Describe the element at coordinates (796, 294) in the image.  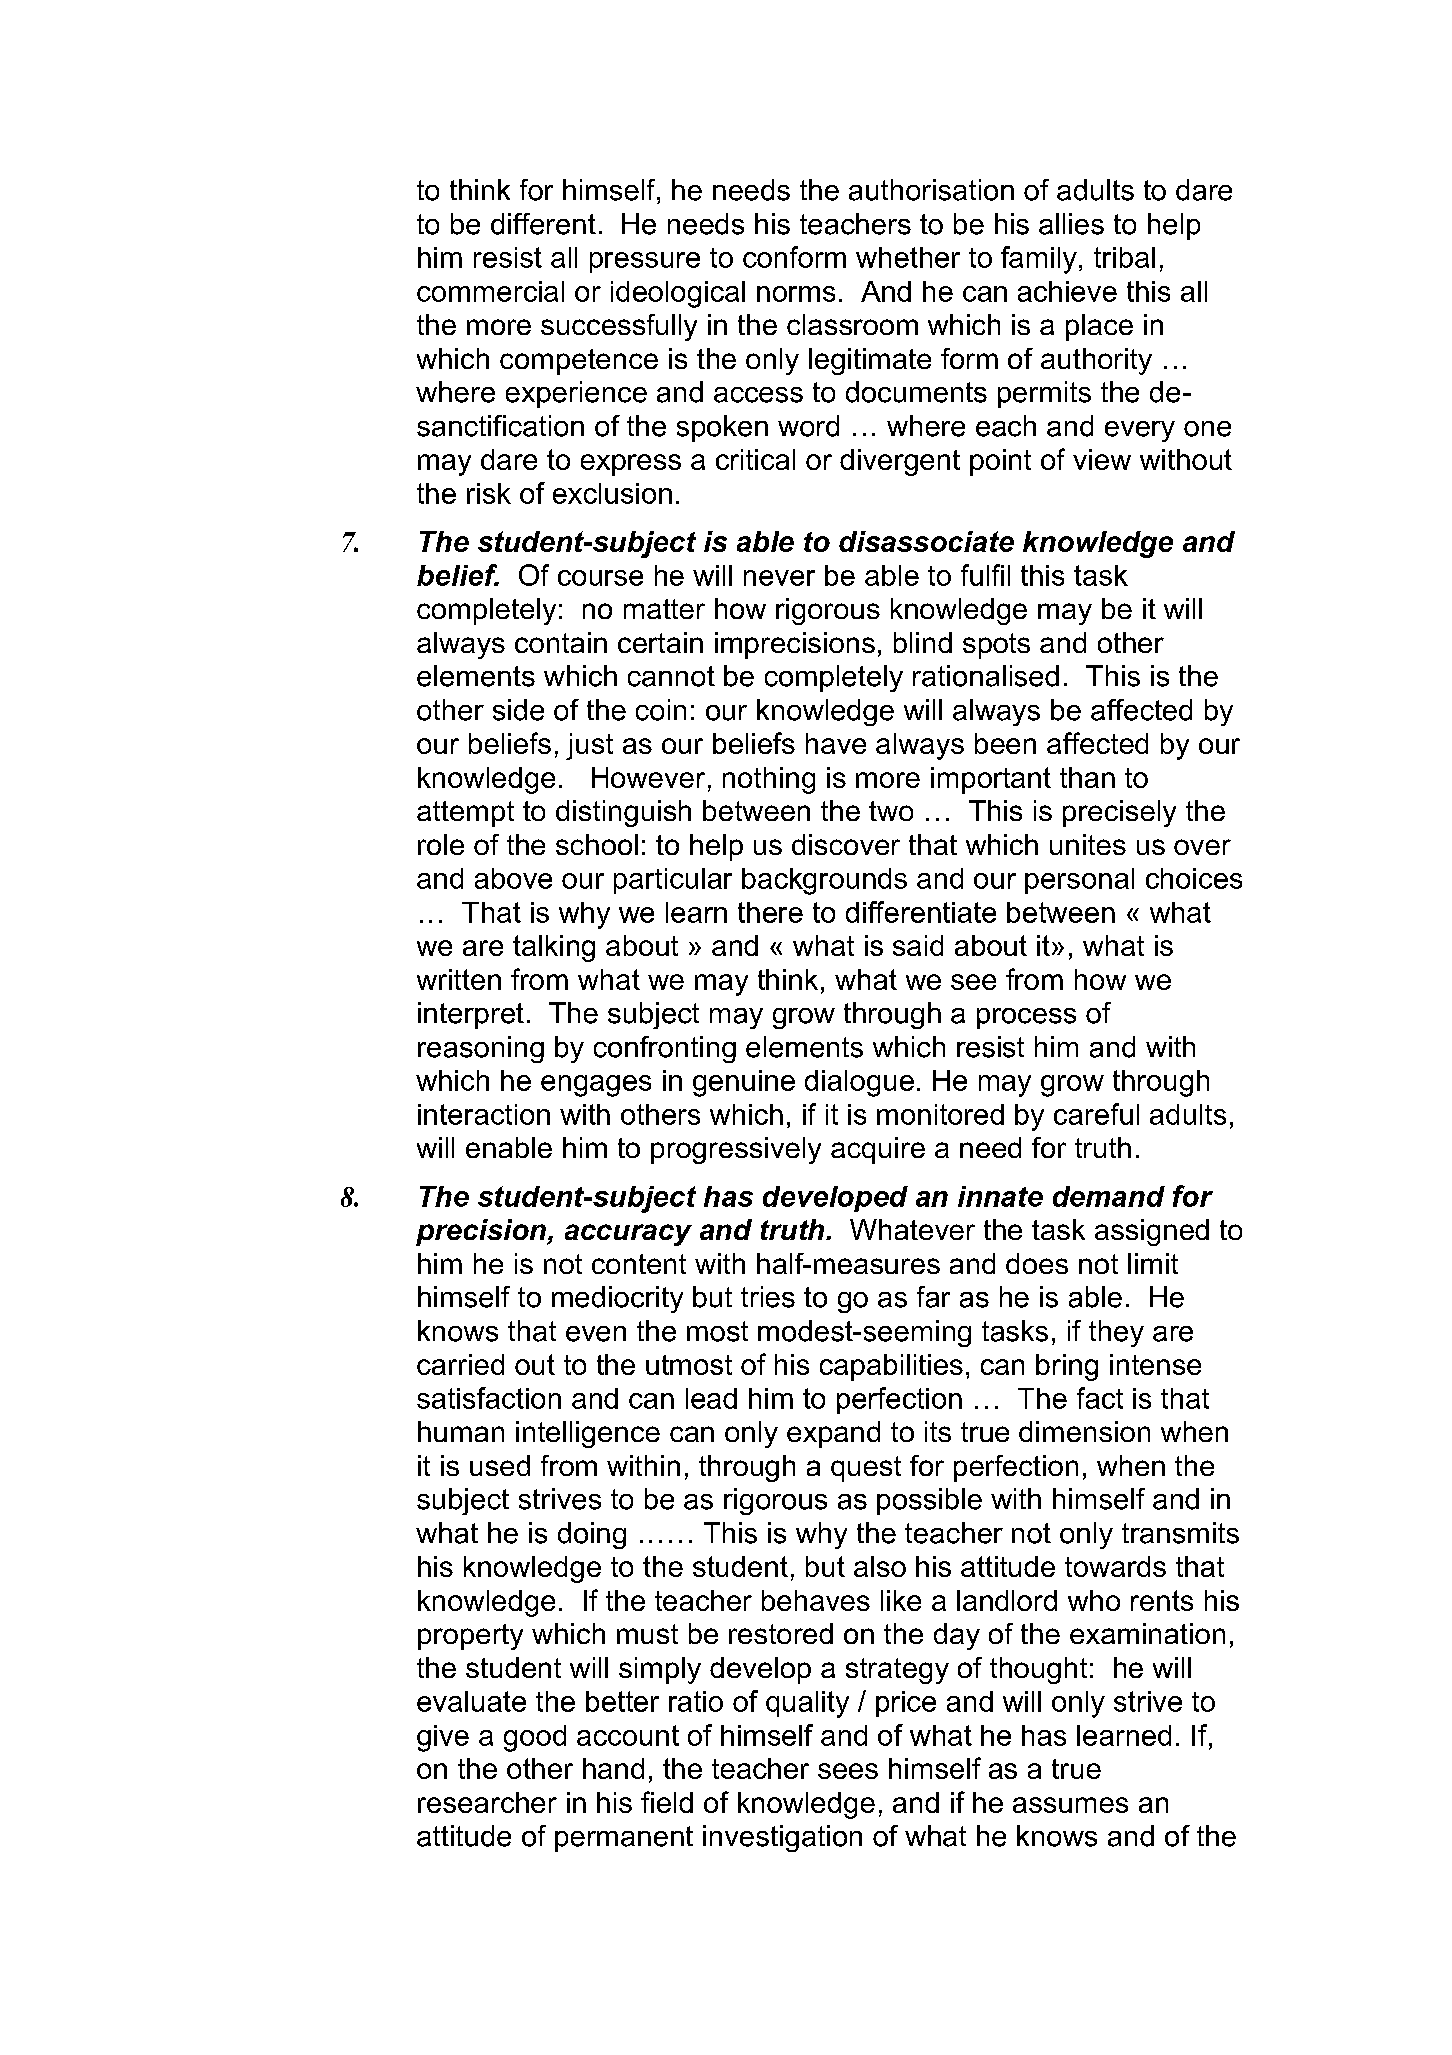
I see `norms` at that location.
